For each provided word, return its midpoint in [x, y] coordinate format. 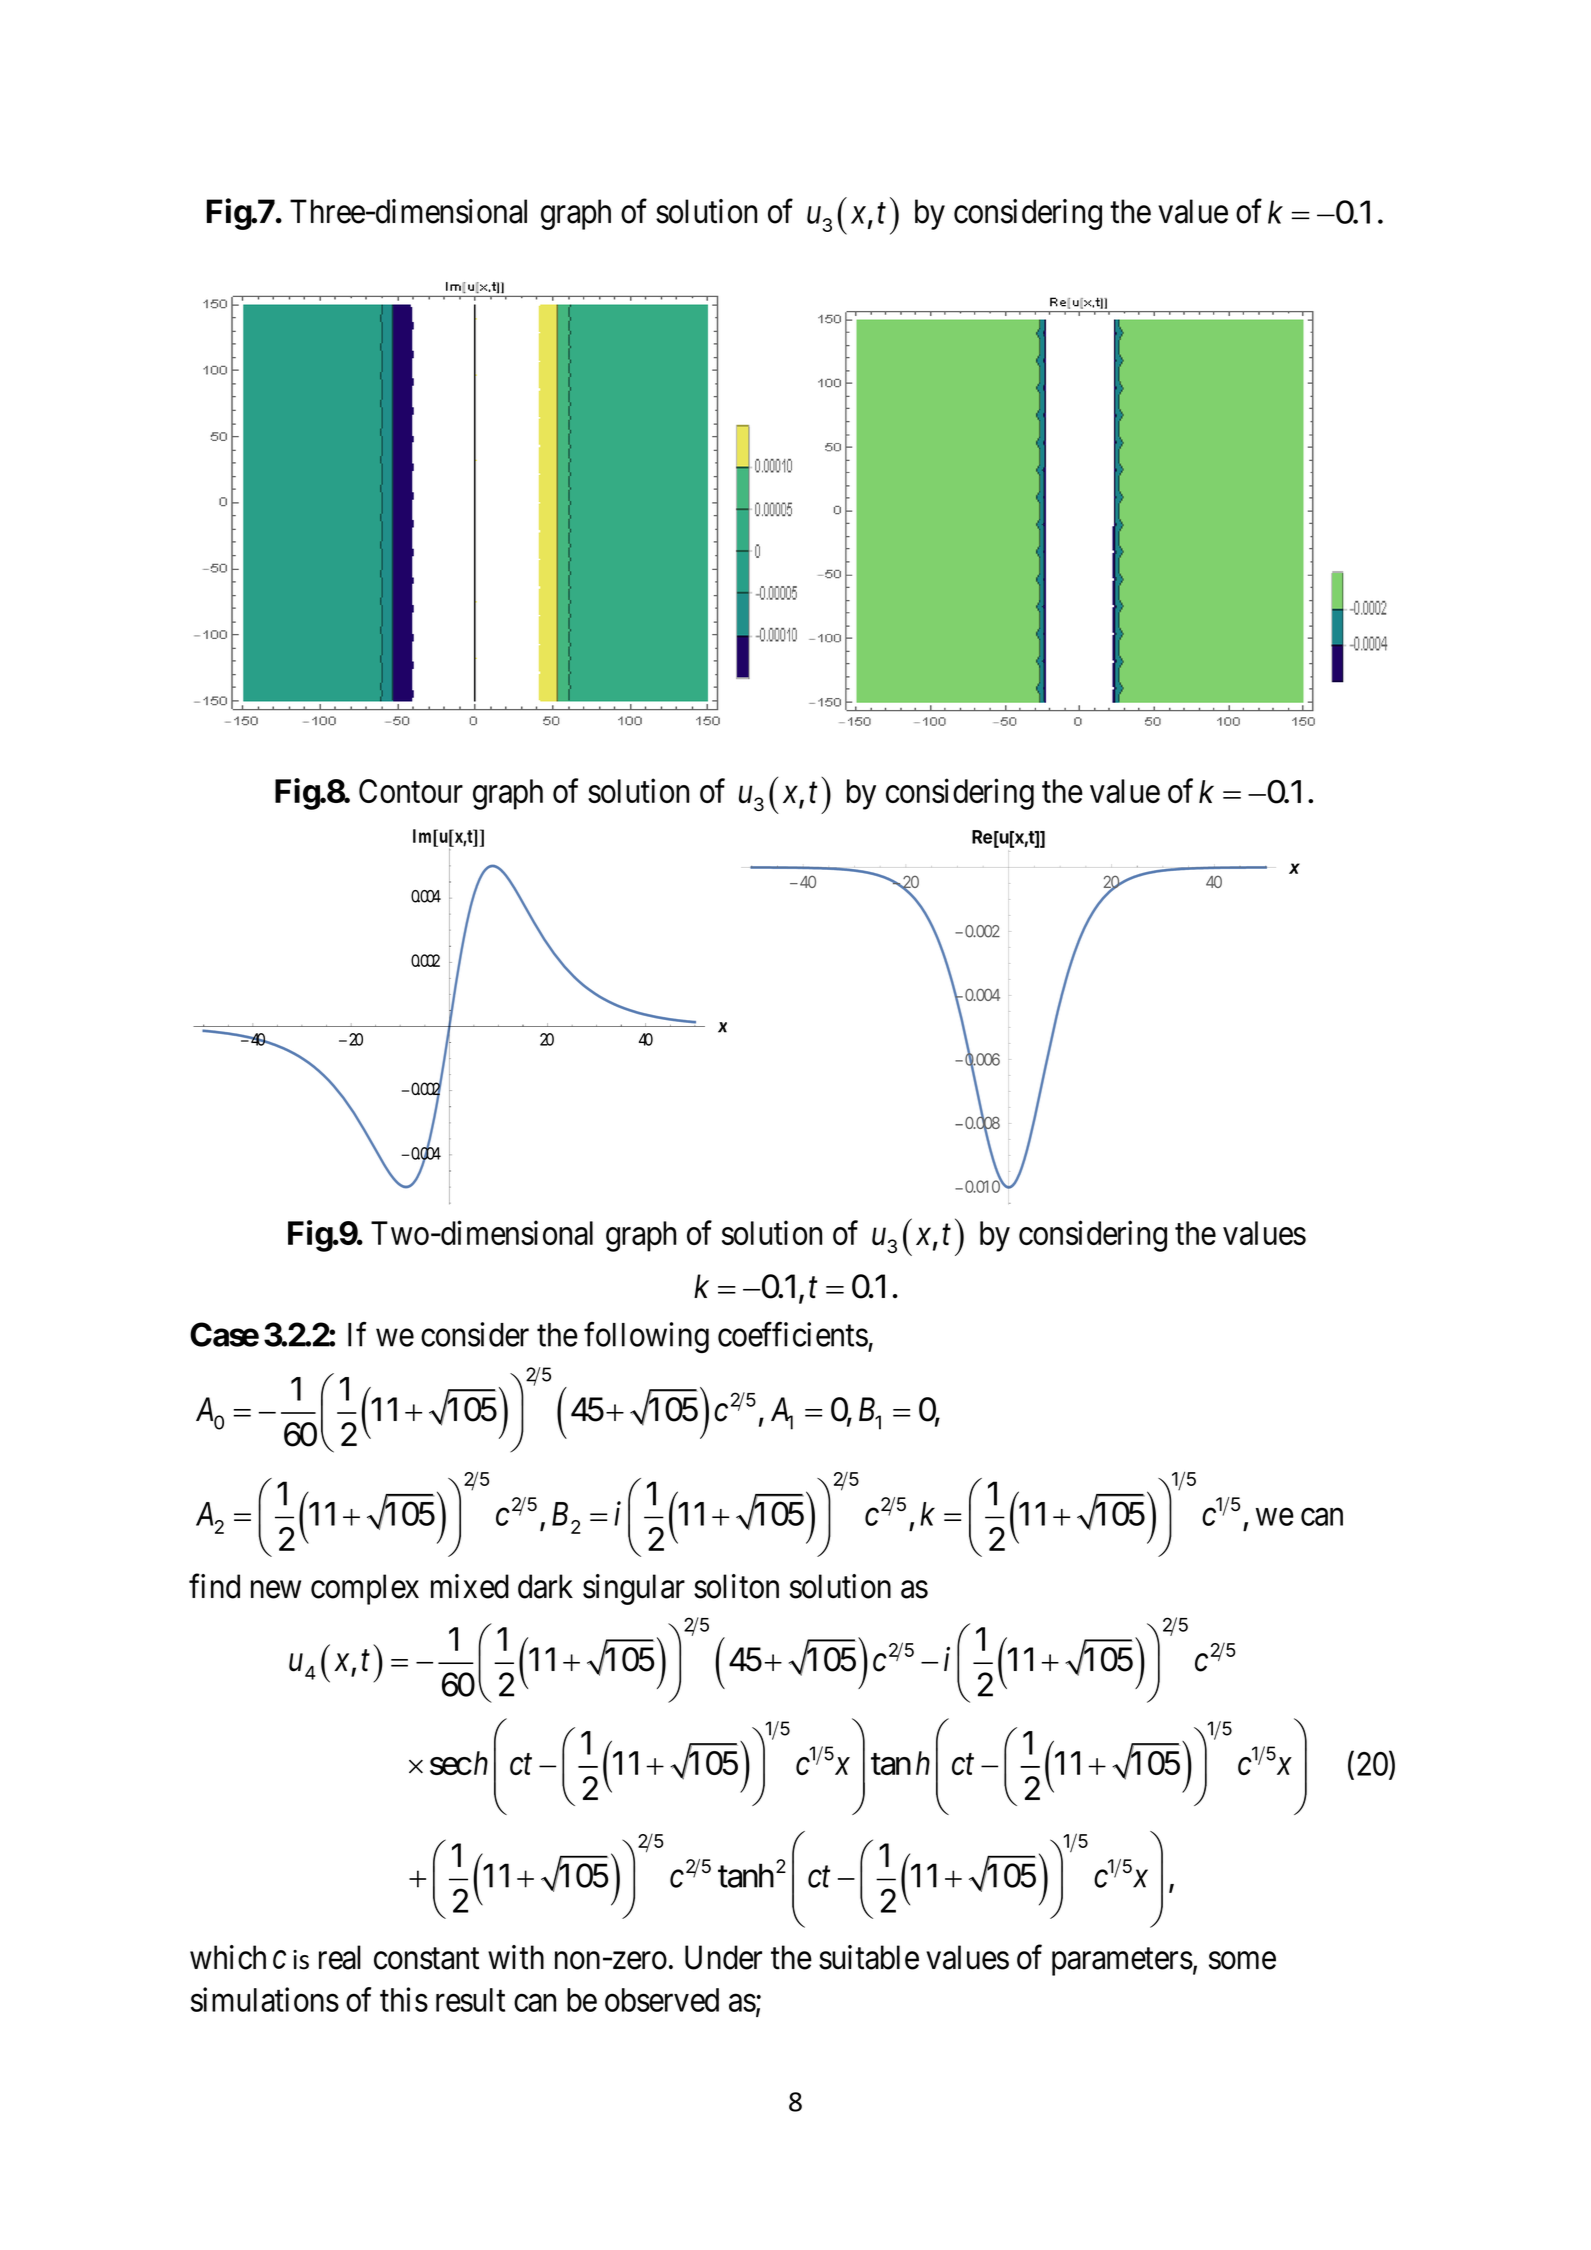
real [340, 1957]
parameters [1122, 1962]
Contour [411, 791]
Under [723, 1957]
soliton [736, 1586]
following [646, 1337]
